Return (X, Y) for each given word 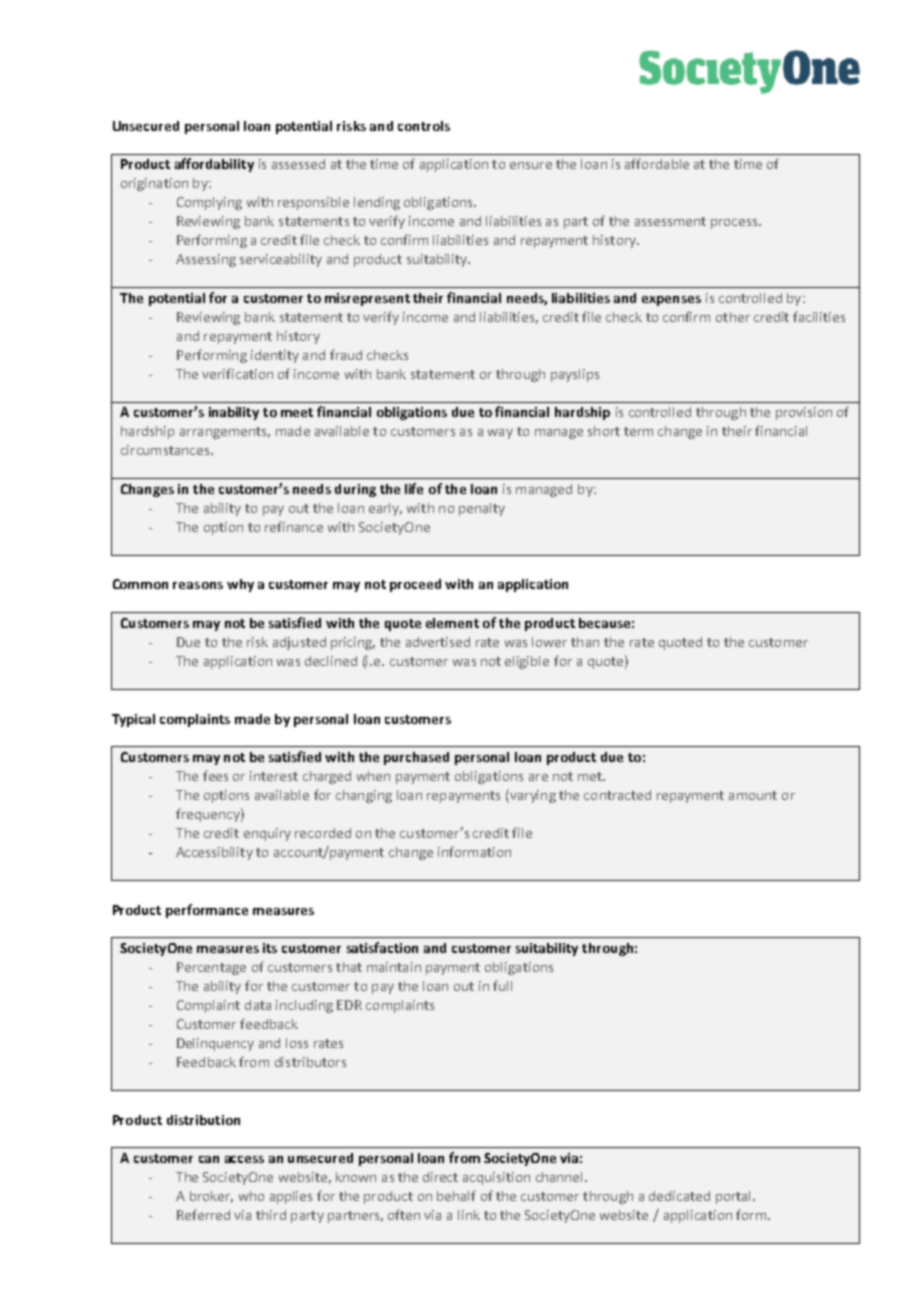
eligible (527, 662)
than (585, 642)
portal (735, 1197)
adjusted (299, 643)
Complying (209, 203)
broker (211, 1197)
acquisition (496, 1178)
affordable (657, 163)
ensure (531, 165)
